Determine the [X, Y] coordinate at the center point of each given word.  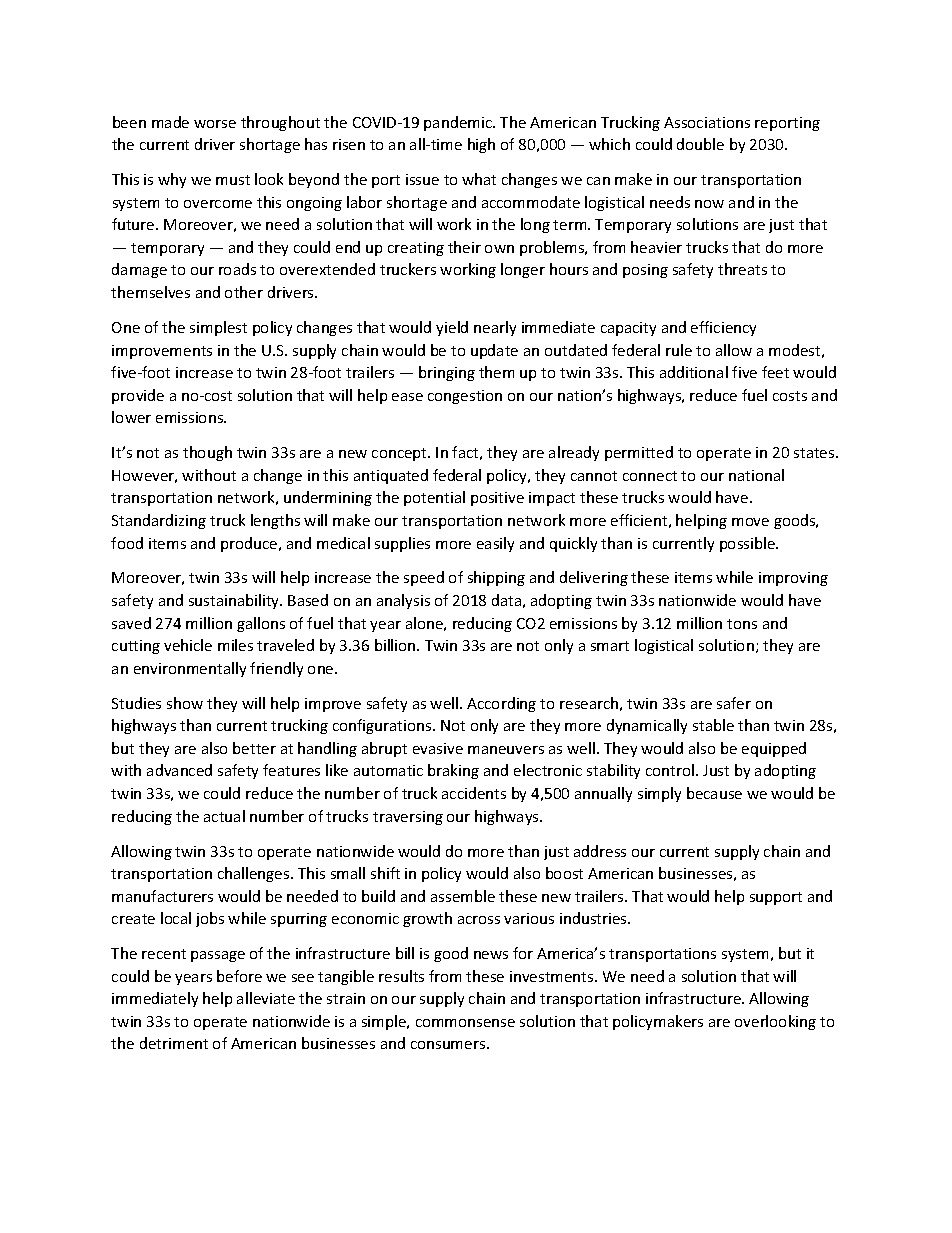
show [185, 703]
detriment [174, 1043]
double [700, 144]
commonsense [465, 1023]
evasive [438, 748]
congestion [465, 397]
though [207, 453]
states [815, 453]
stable [713, 725]
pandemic [459, 123]
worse [215, 124]
